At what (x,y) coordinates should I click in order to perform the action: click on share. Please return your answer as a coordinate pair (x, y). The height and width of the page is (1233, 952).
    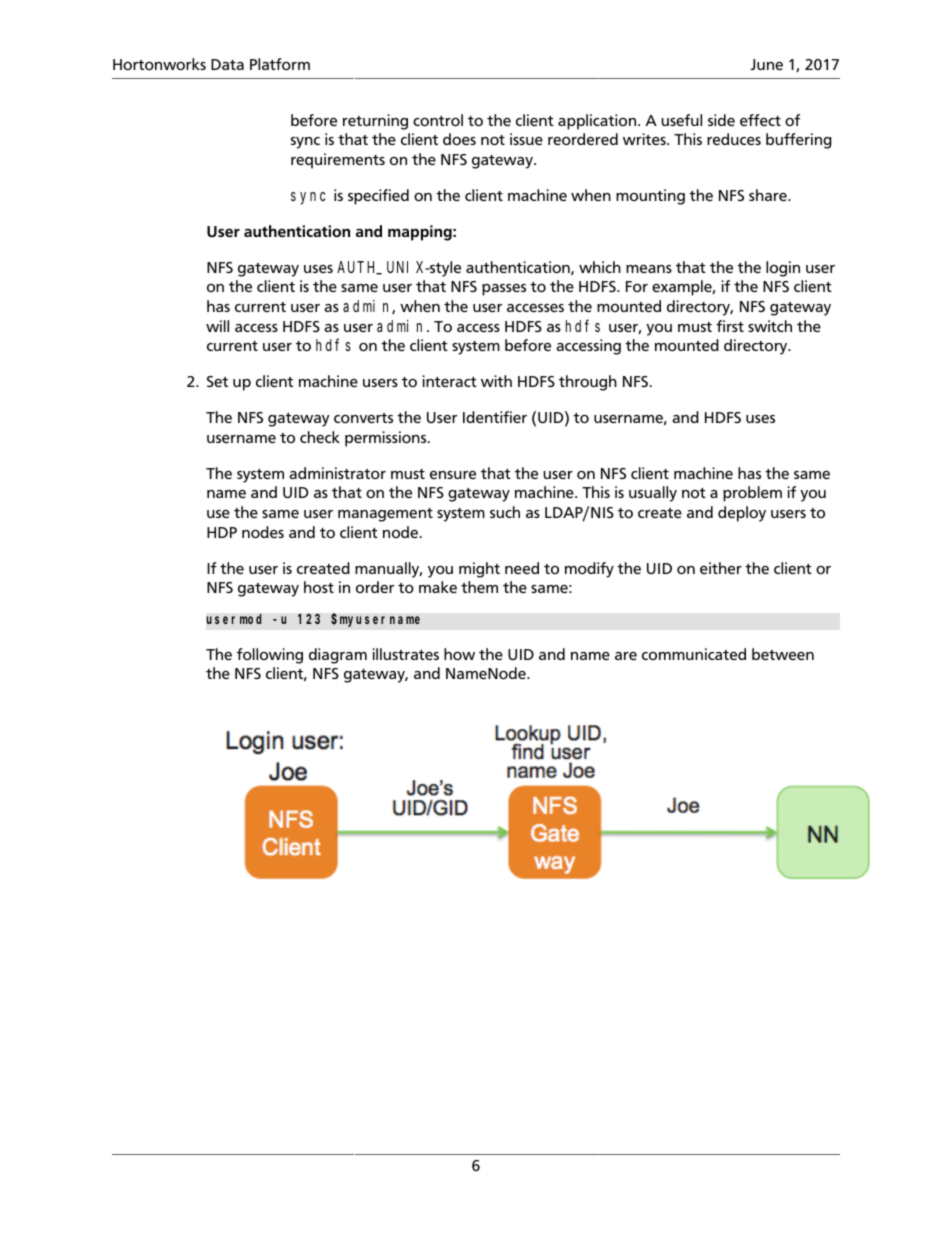
    Looking at the image, I should click on (769, 195).
